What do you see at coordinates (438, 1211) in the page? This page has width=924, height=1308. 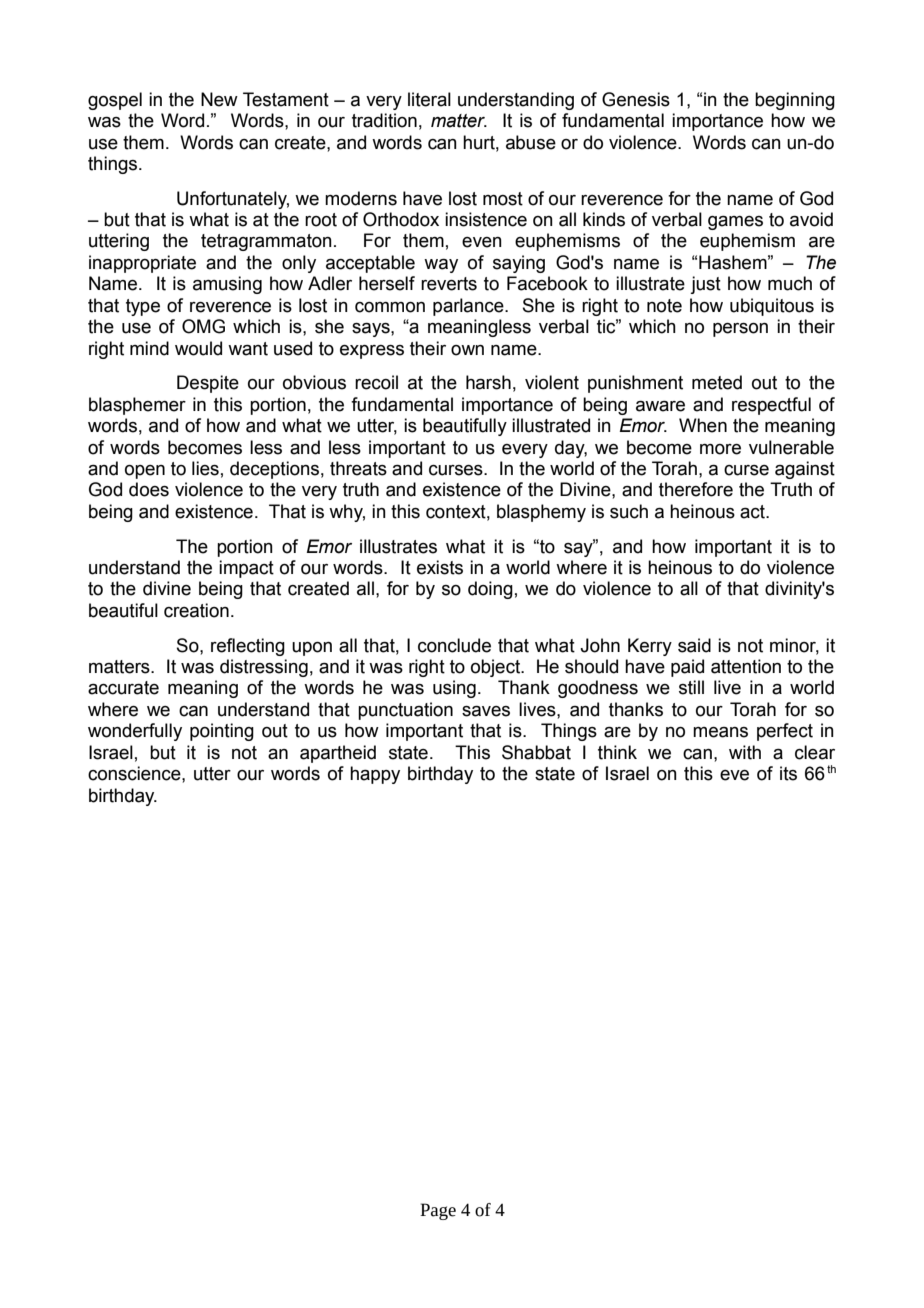 I see `Page` at bounding box center [438, 1211].
